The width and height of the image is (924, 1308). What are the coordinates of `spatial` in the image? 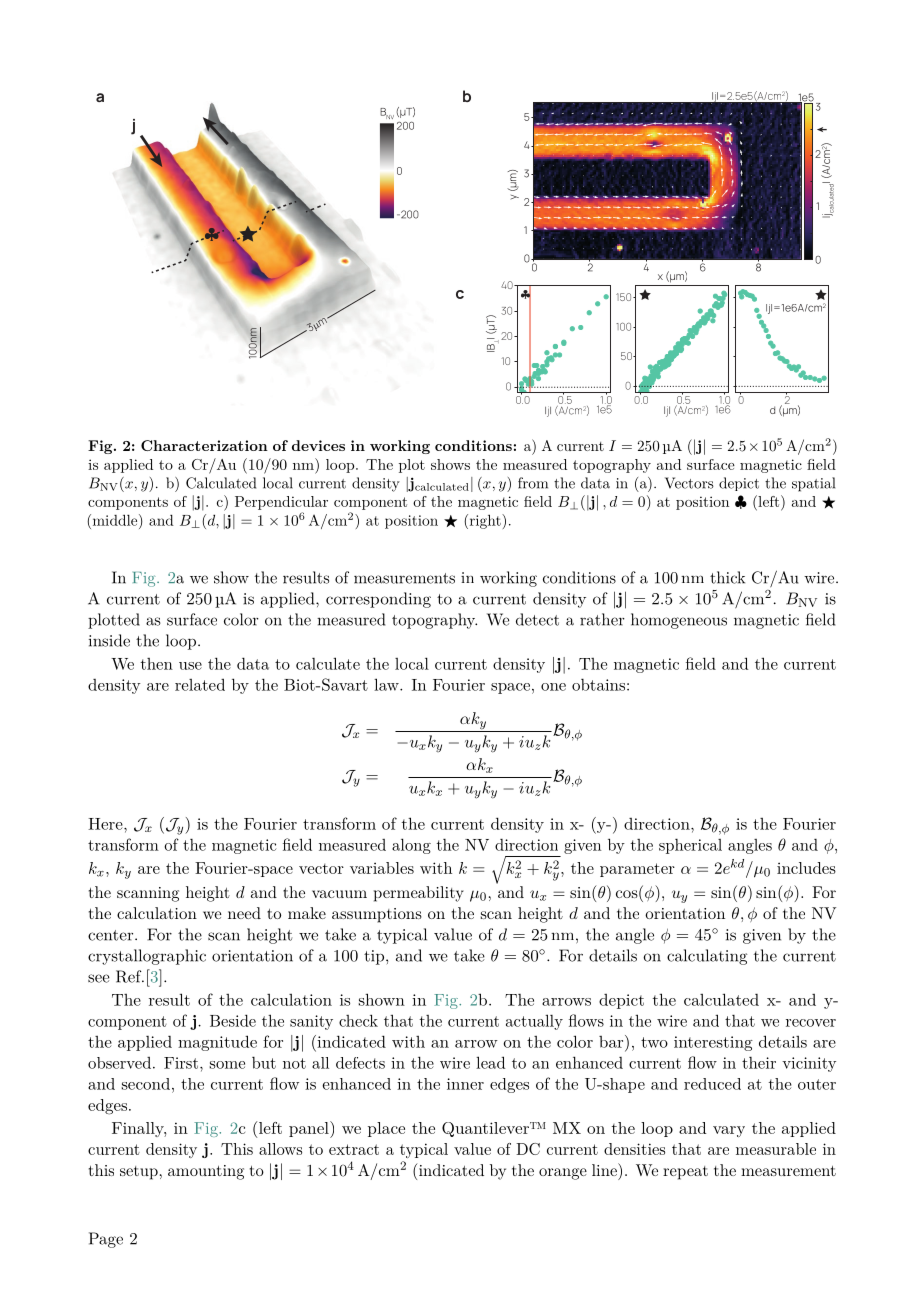 It's located at (813, 484).
